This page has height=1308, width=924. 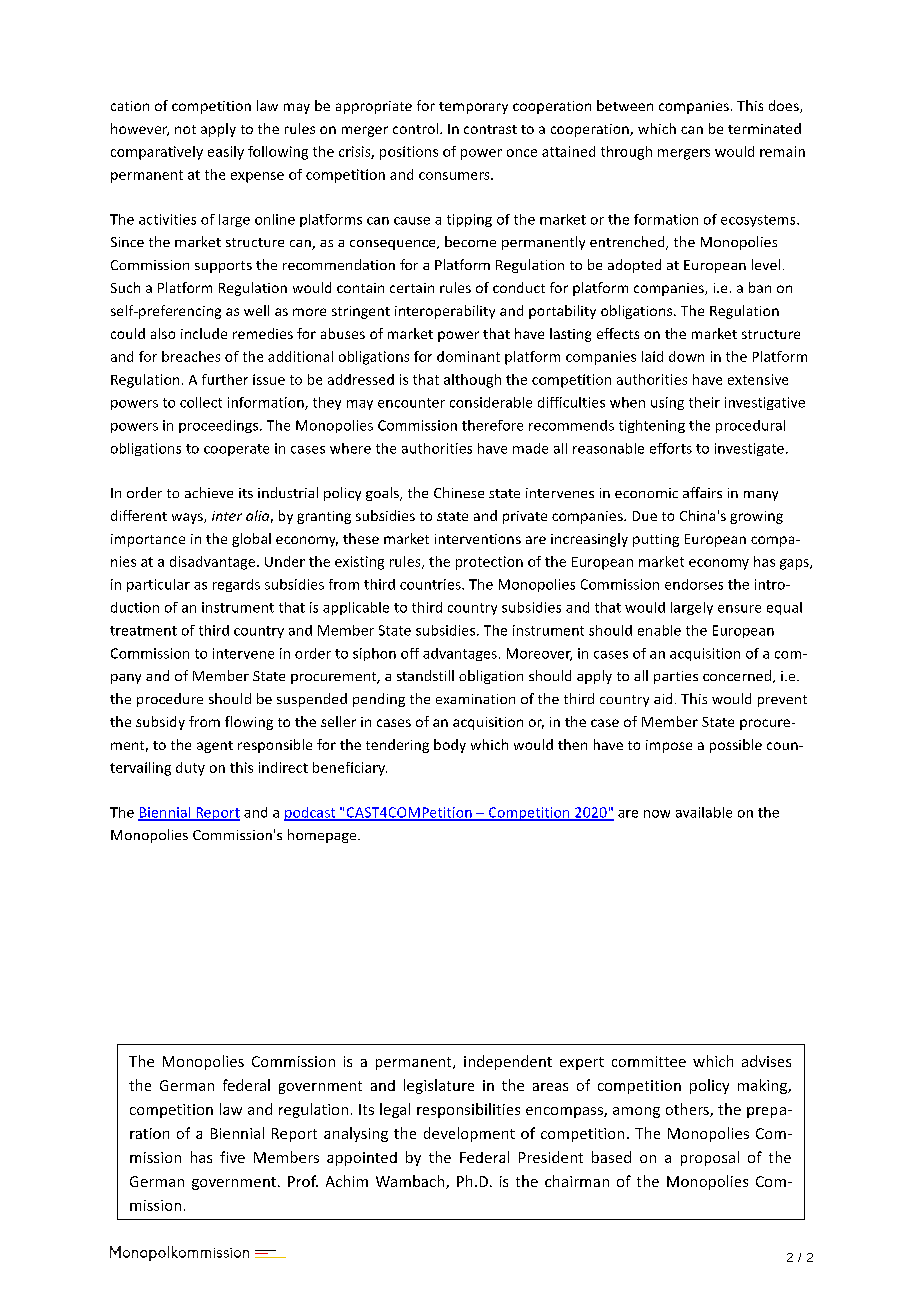 What do you see at coordinates (468, 1110) in the page?
I see `responsibilities` at bounding box center [468, 1110].
